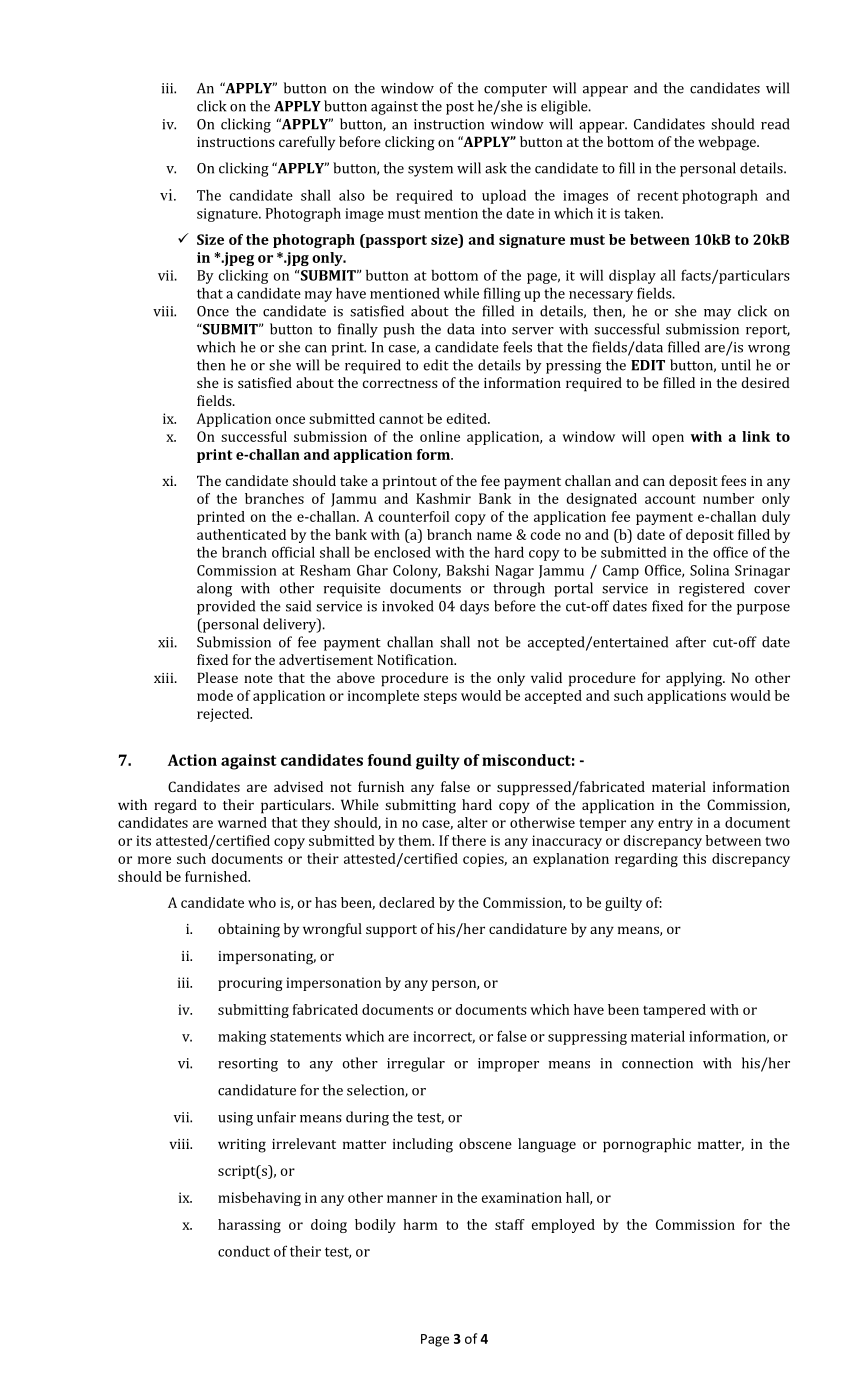 The height and width of the screenshot is (1400, 849). What do you see at coordinates (358, 330) in the screenshot?
I see `finally` at bounding box center [358, 330].
